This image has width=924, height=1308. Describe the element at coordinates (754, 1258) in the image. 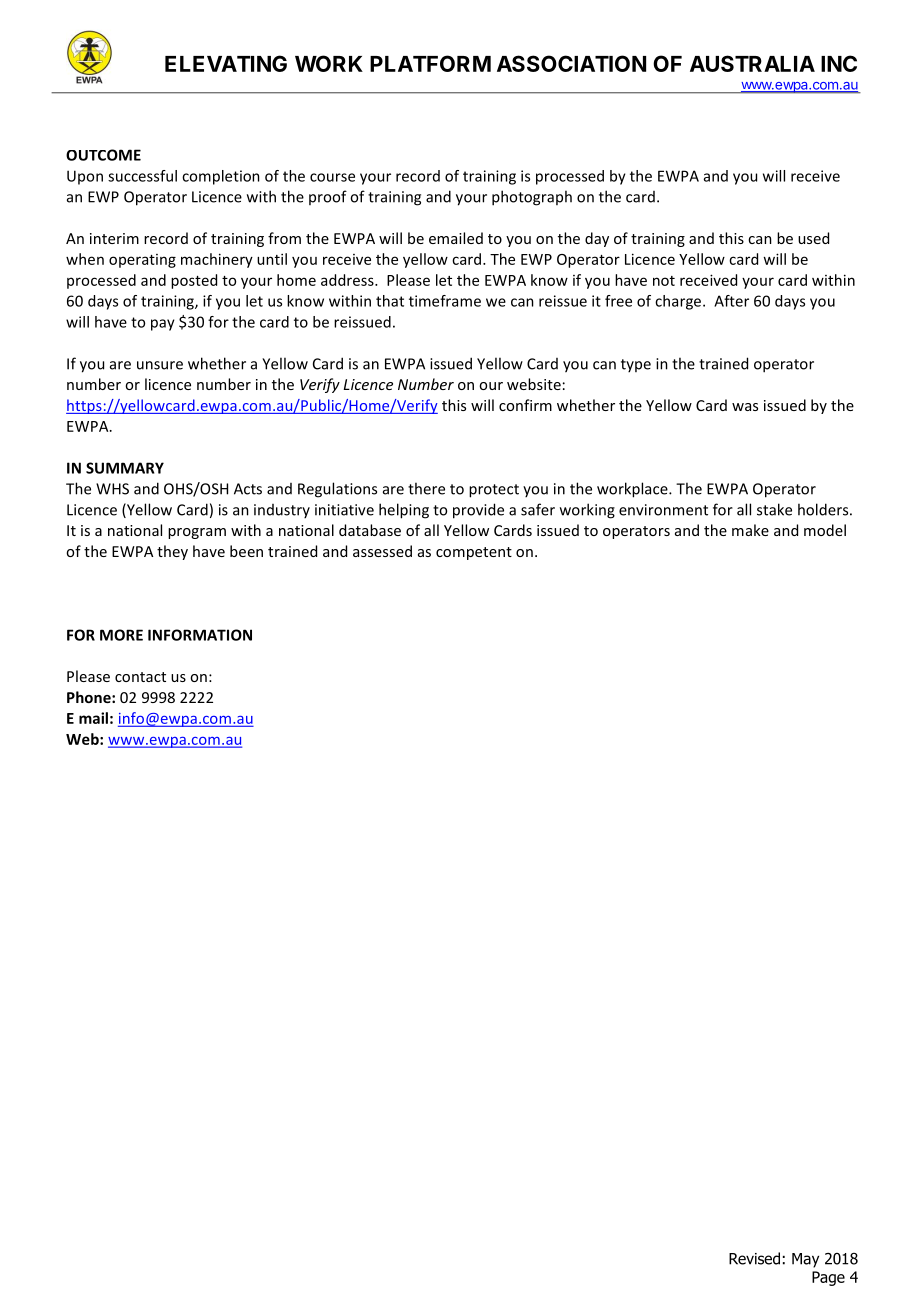

I see `Revised` at that location.
